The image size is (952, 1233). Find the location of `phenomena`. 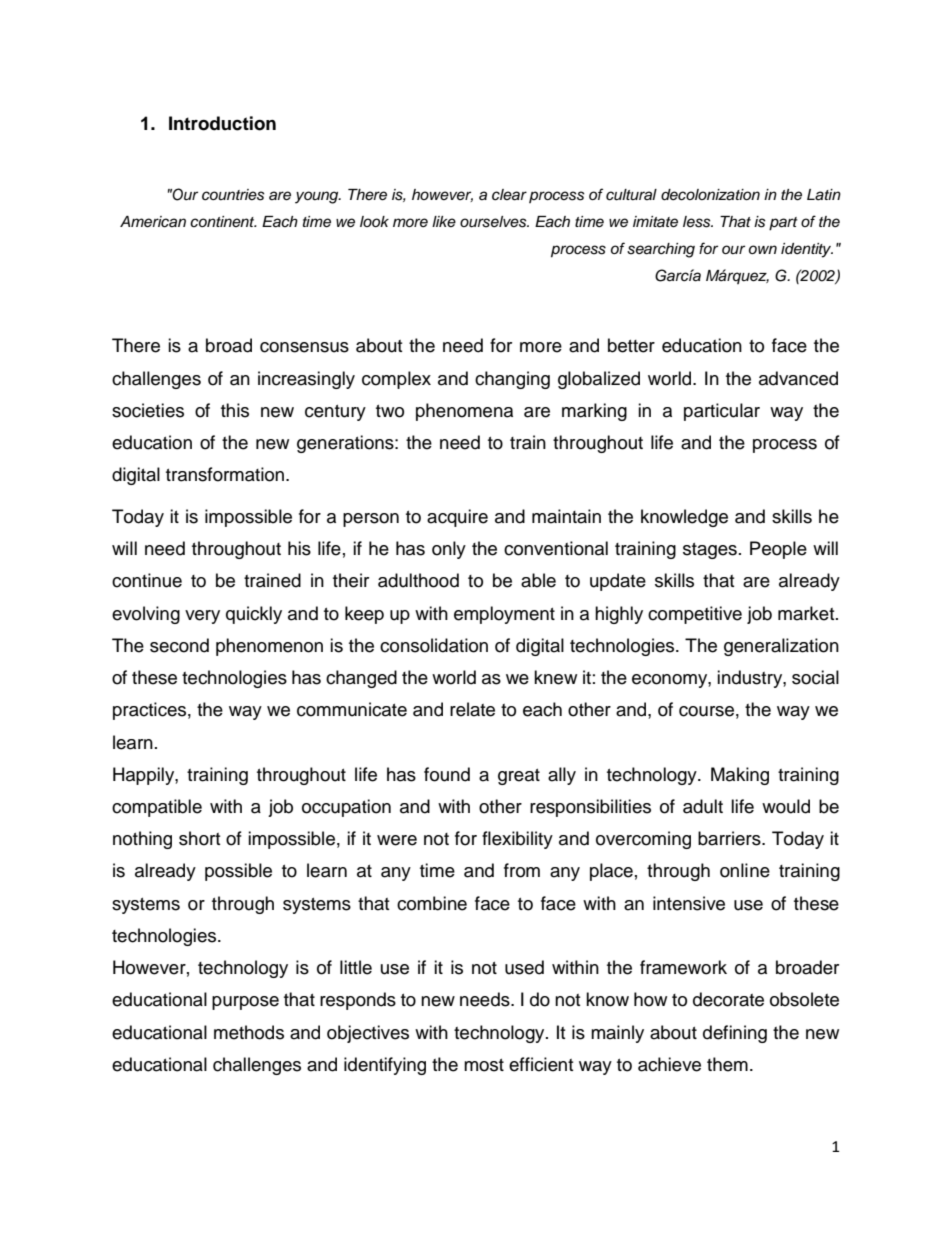

phenomena is located at coordinates (464, 412).
